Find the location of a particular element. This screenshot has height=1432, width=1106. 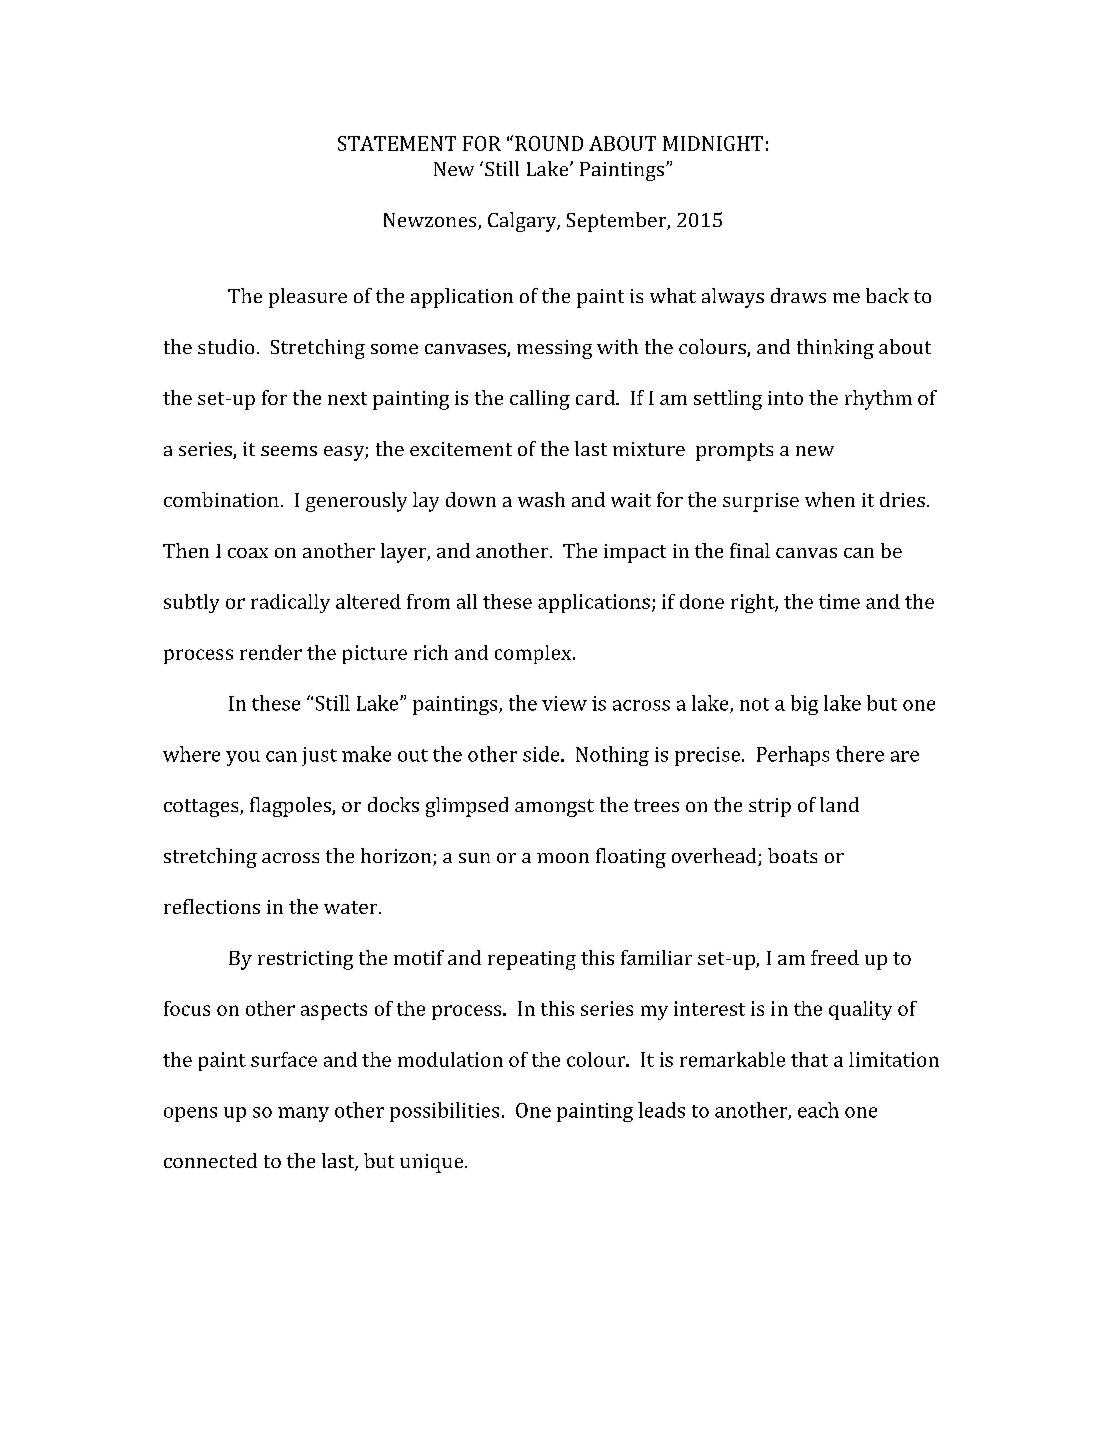

STATEMENT is located at coordinates (397, 143).
